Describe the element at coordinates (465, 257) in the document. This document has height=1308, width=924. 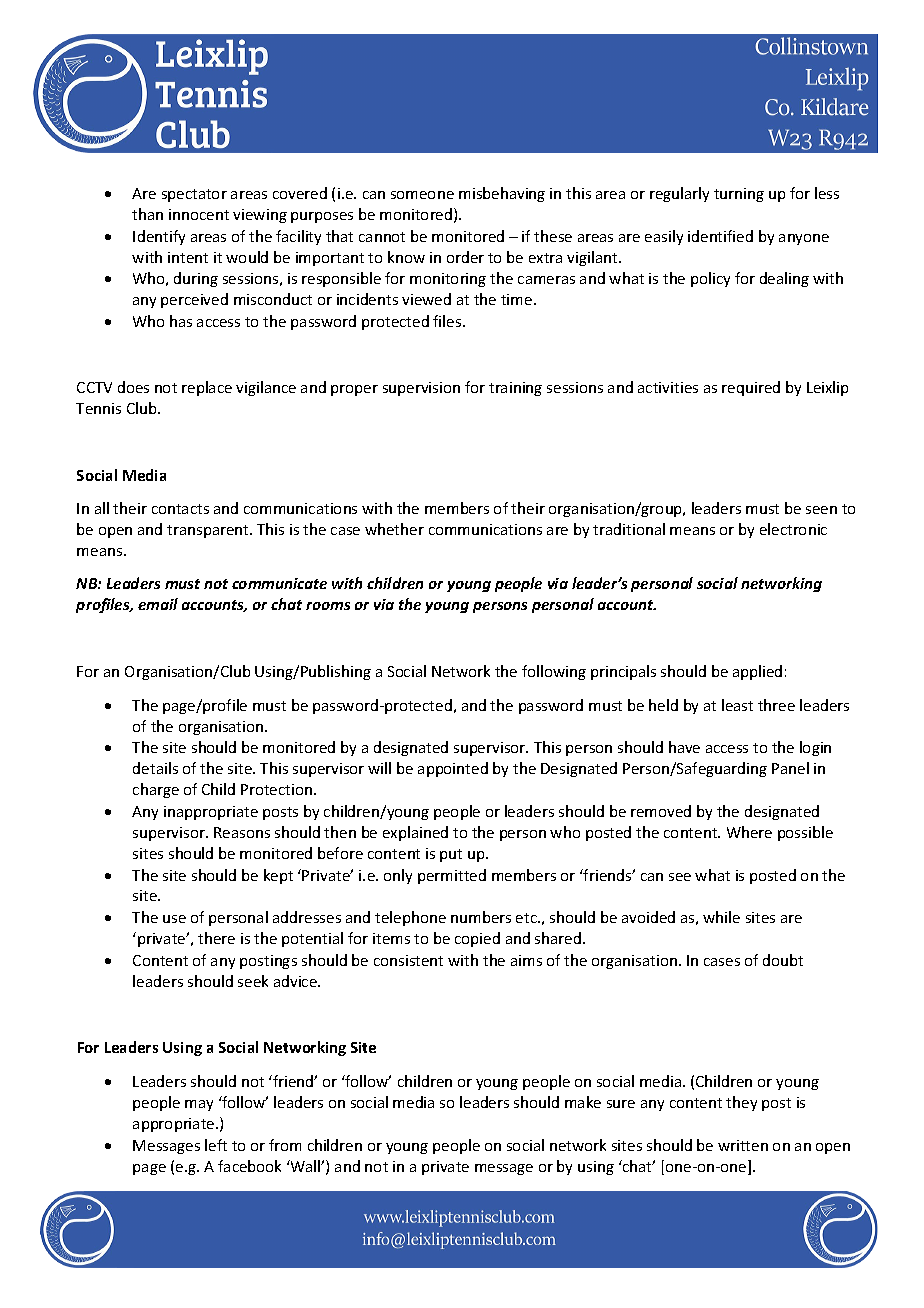
I see `order` at that location.
